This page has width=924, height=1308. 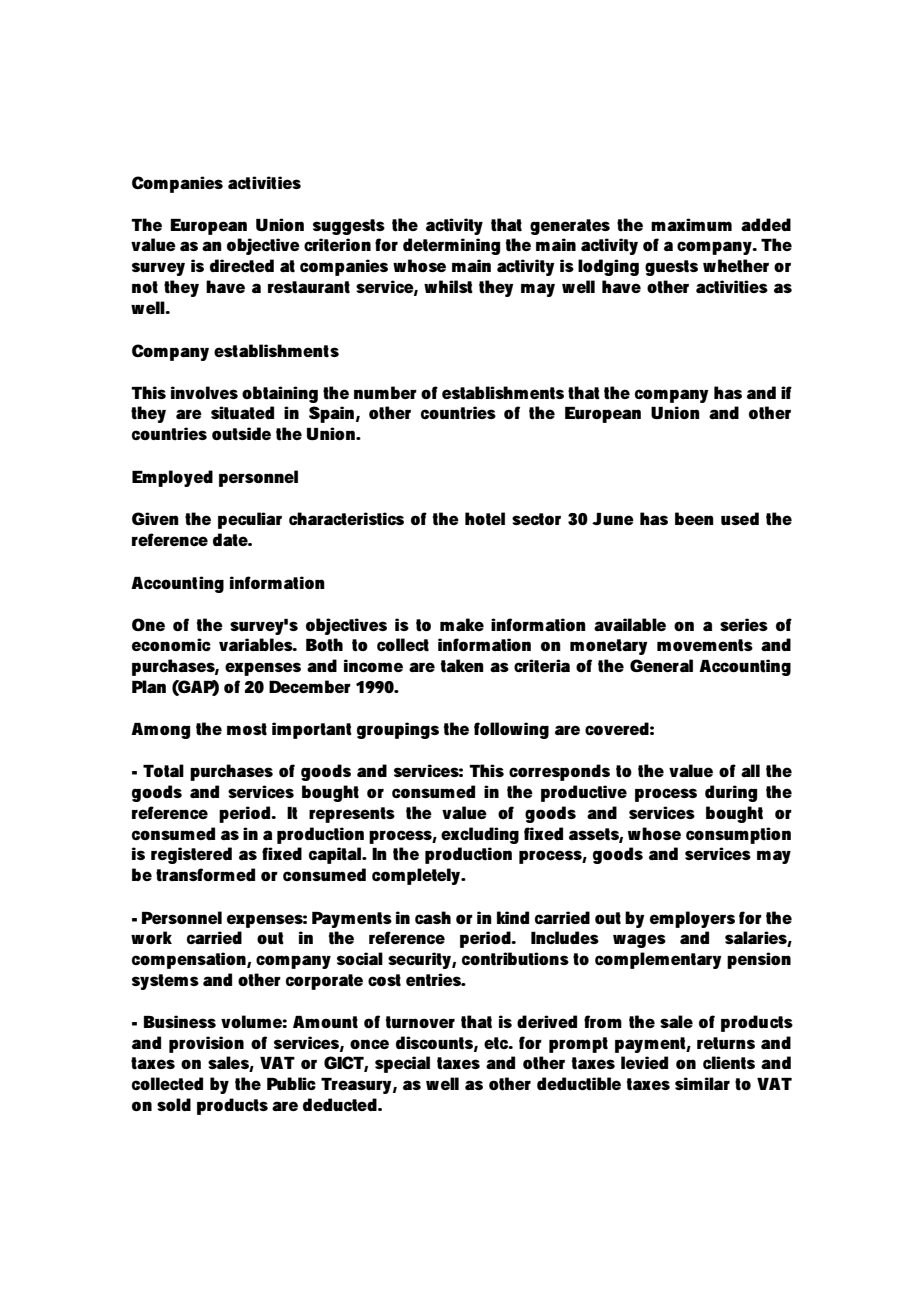 What do you see at coordinates (242, 266) in the page?
I see `directed` at bounding box center [242, 266].
